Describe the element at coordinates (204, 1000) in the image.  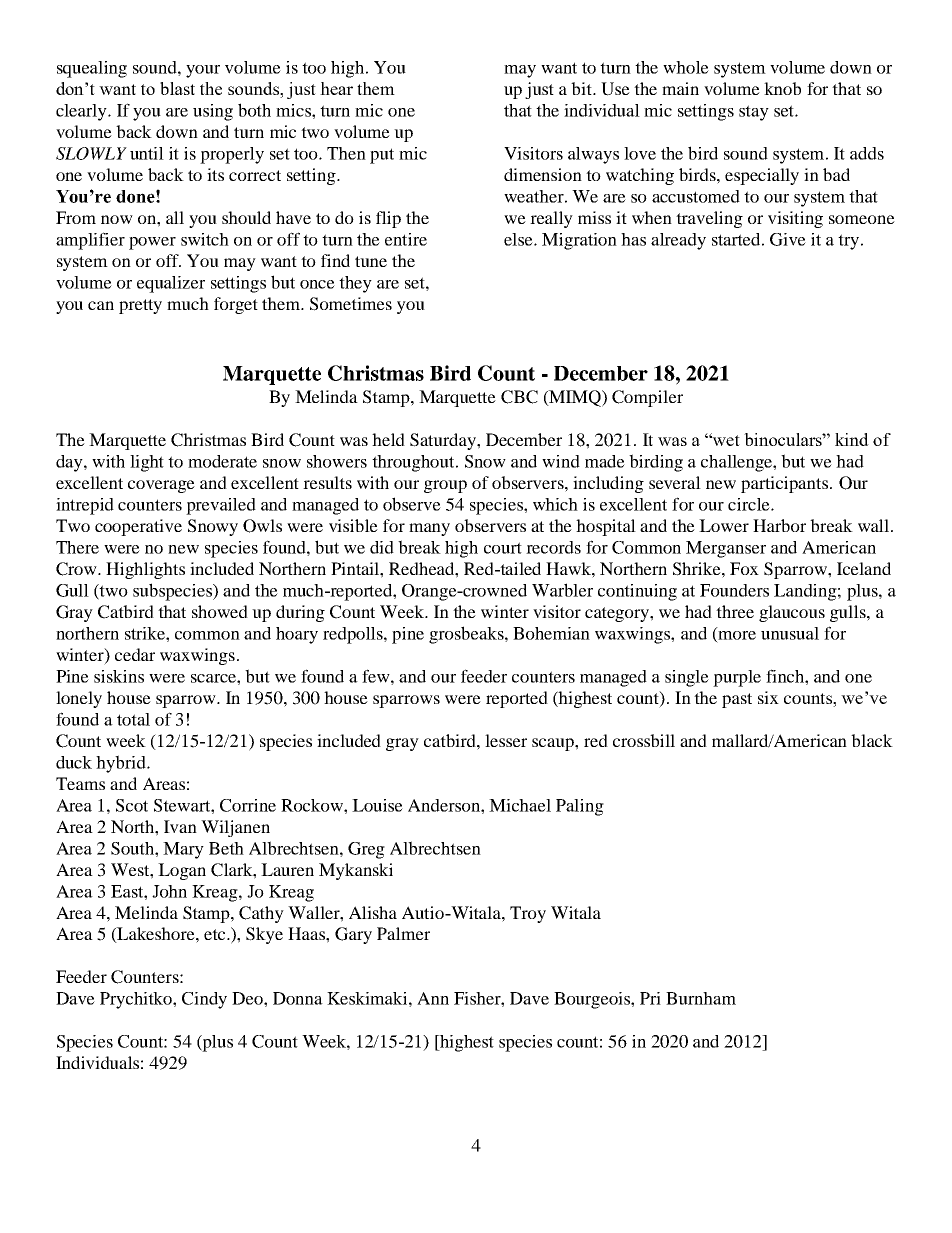
I see `Cindy` at that location.
